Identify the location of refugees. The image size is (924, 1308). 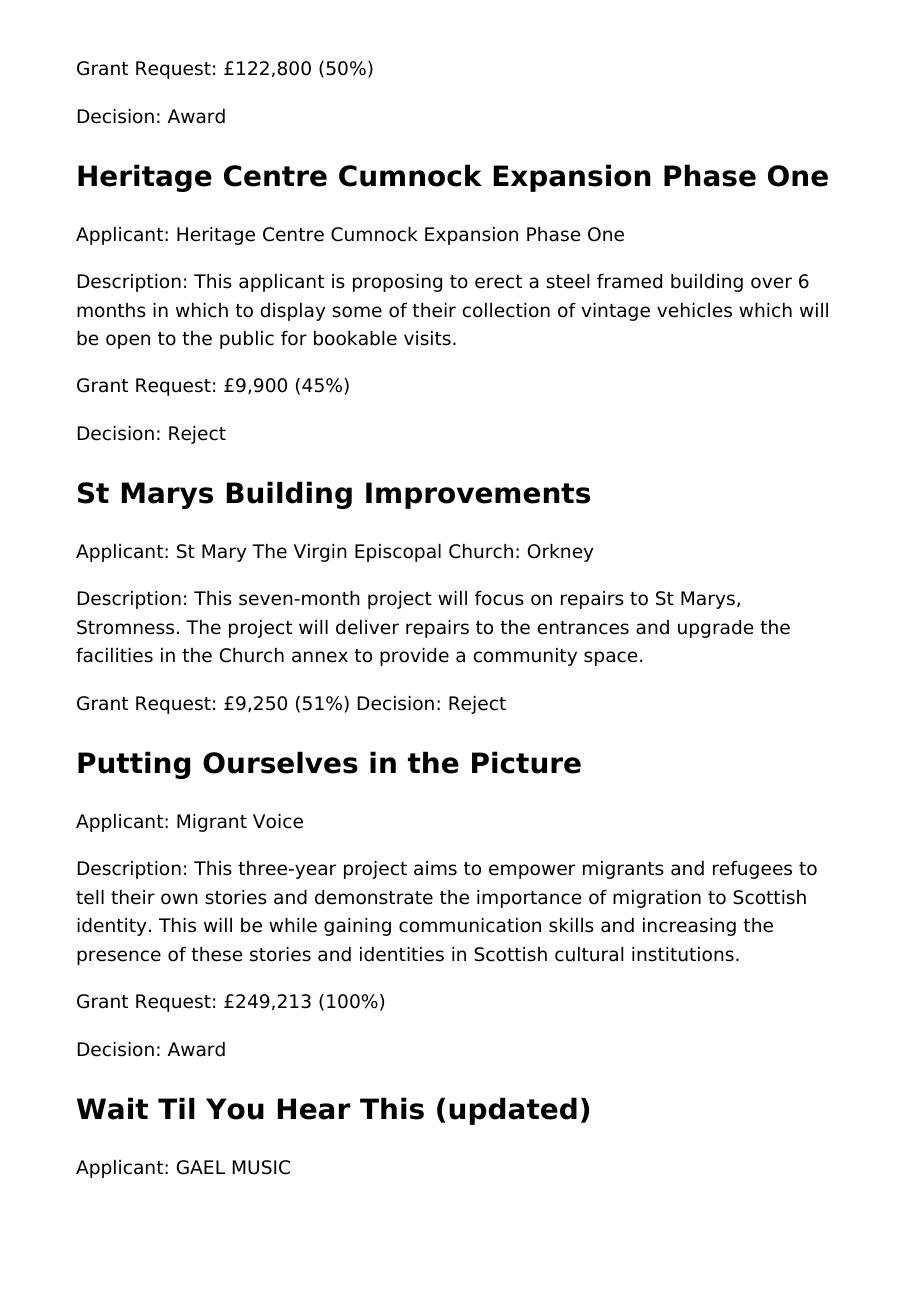
(752, 870).
